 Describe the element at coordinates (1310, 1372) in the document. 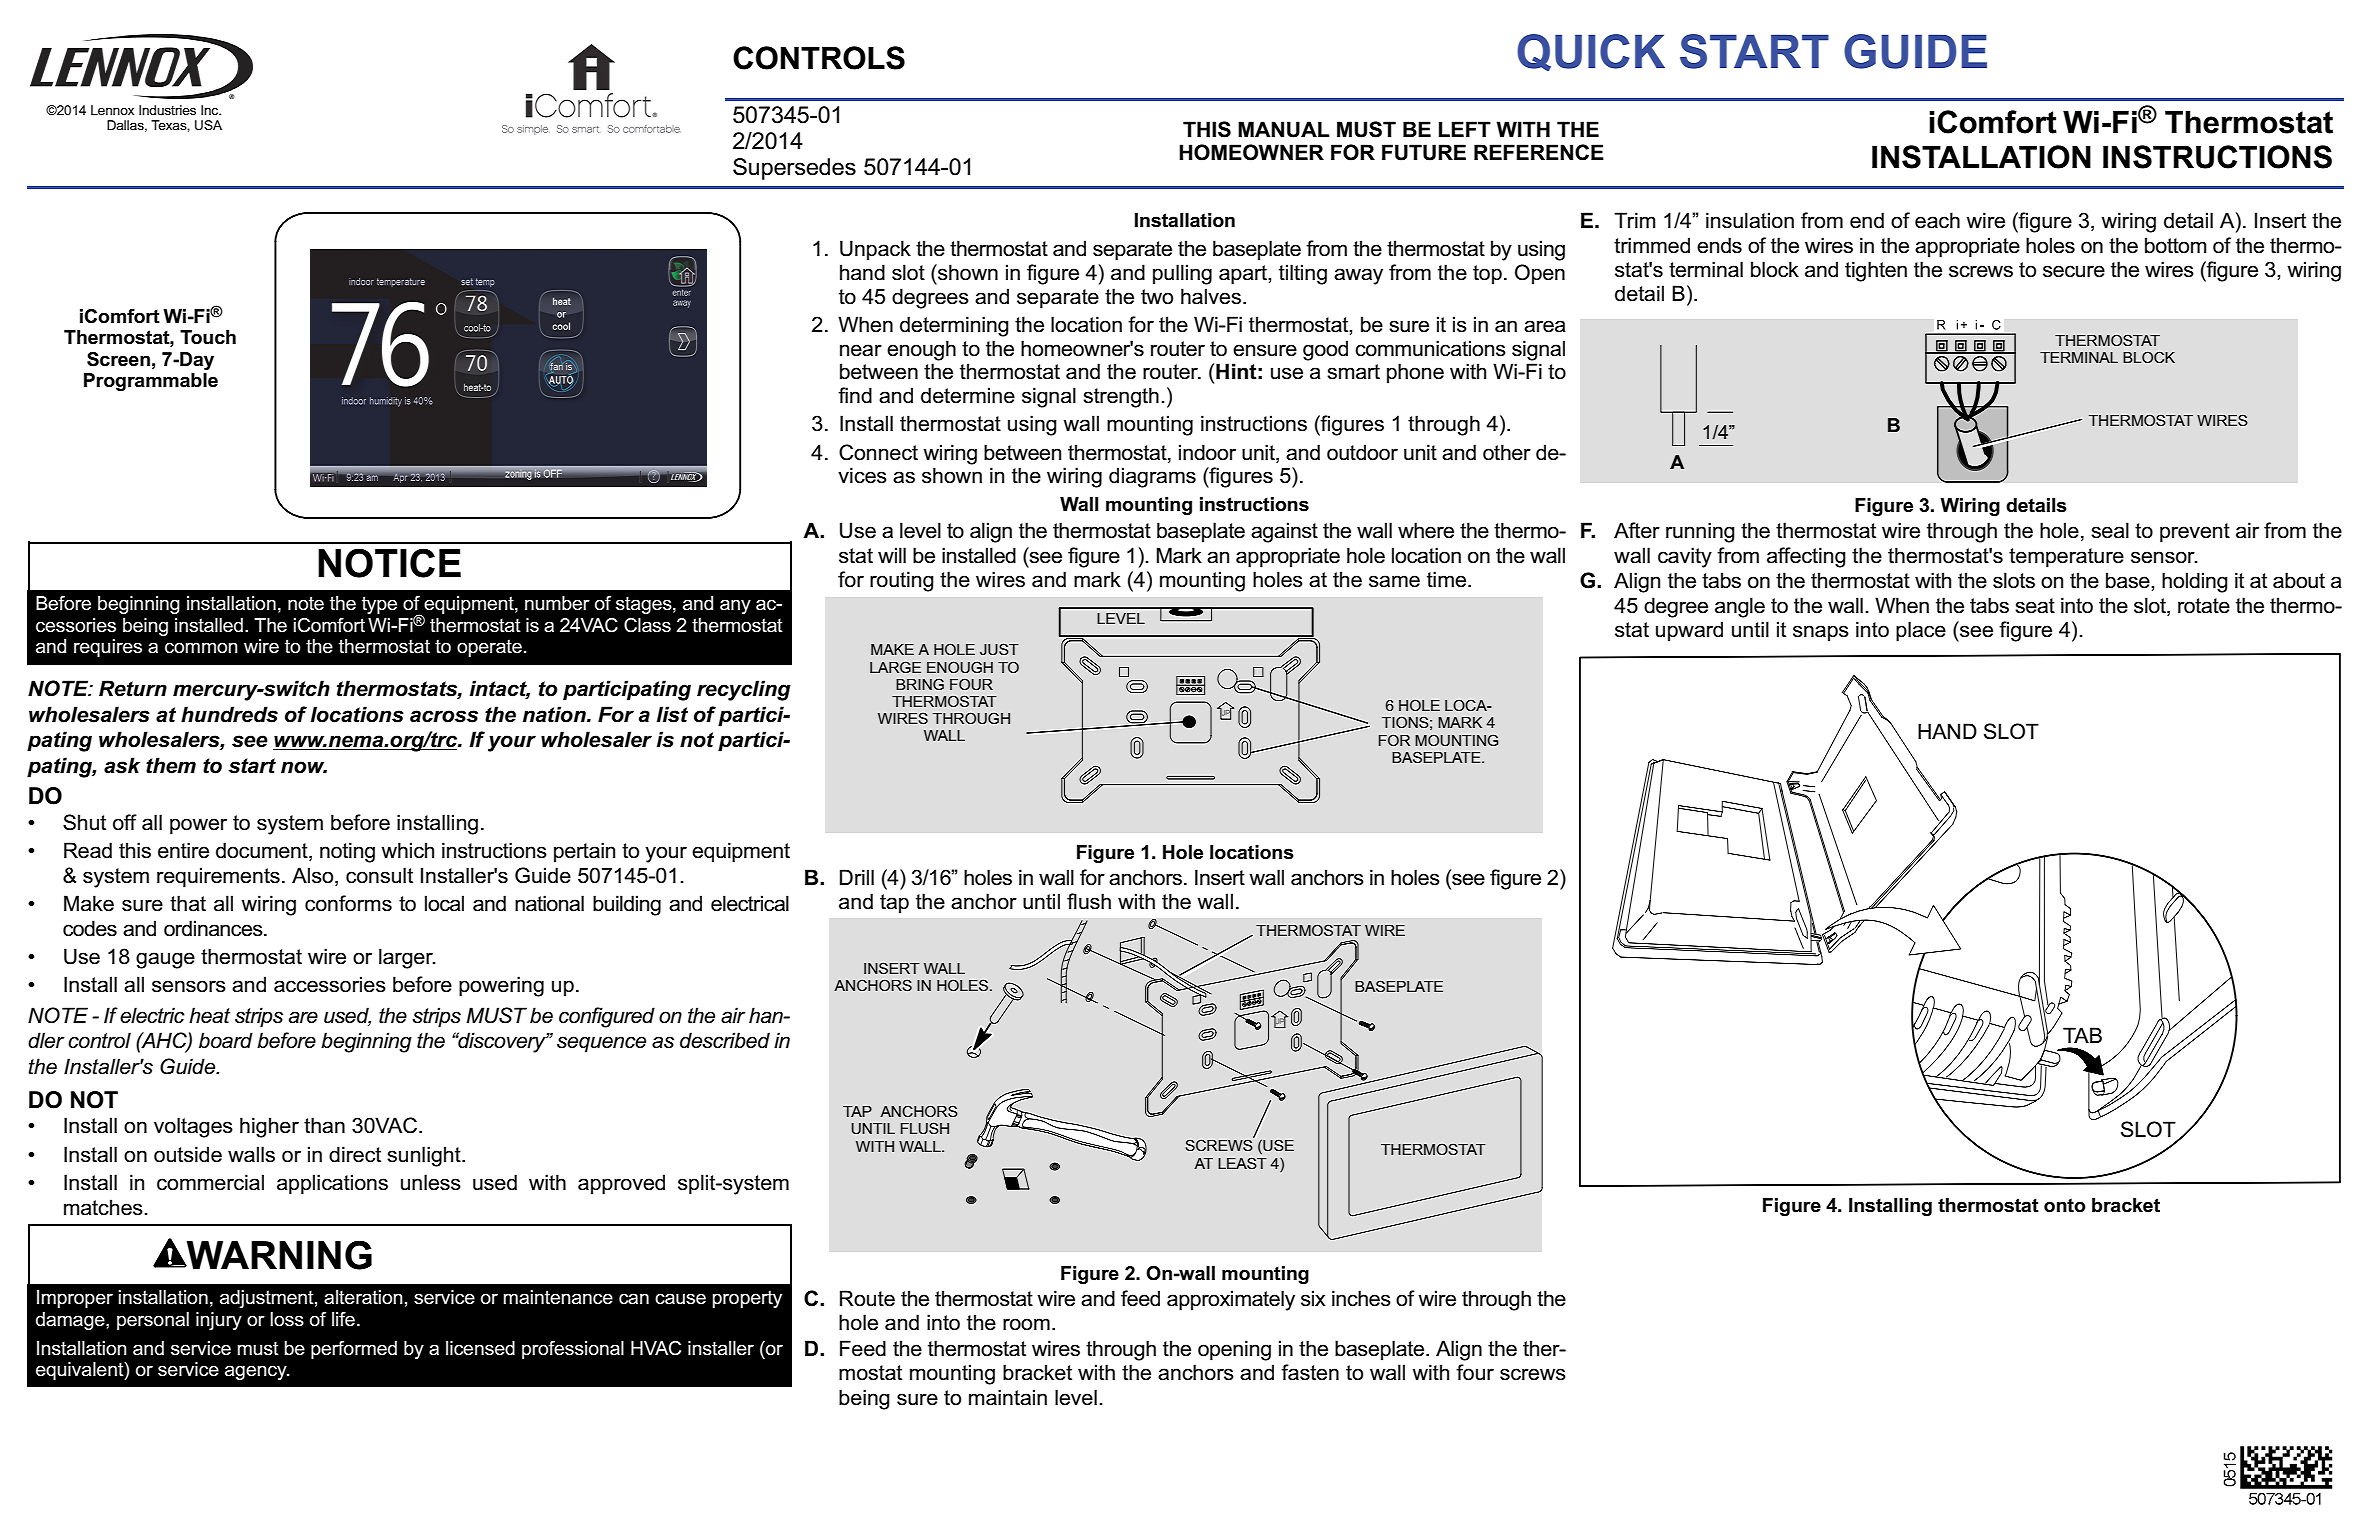

I see `fasten` at that location.
